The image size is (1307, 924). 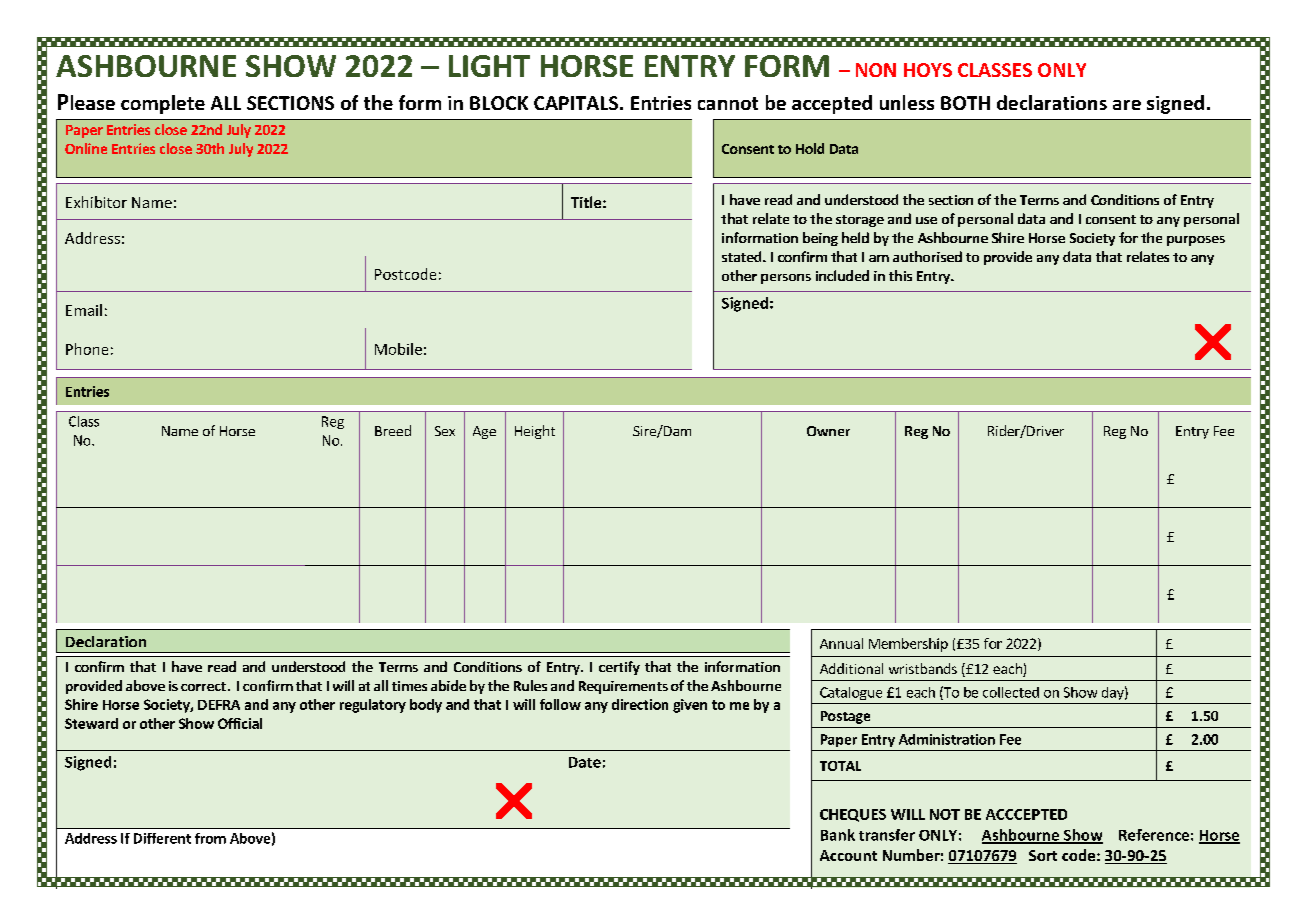 What do you see at coordinates (728, 103) in the document?
I see `cannot` at bounding box center [728, 103].
